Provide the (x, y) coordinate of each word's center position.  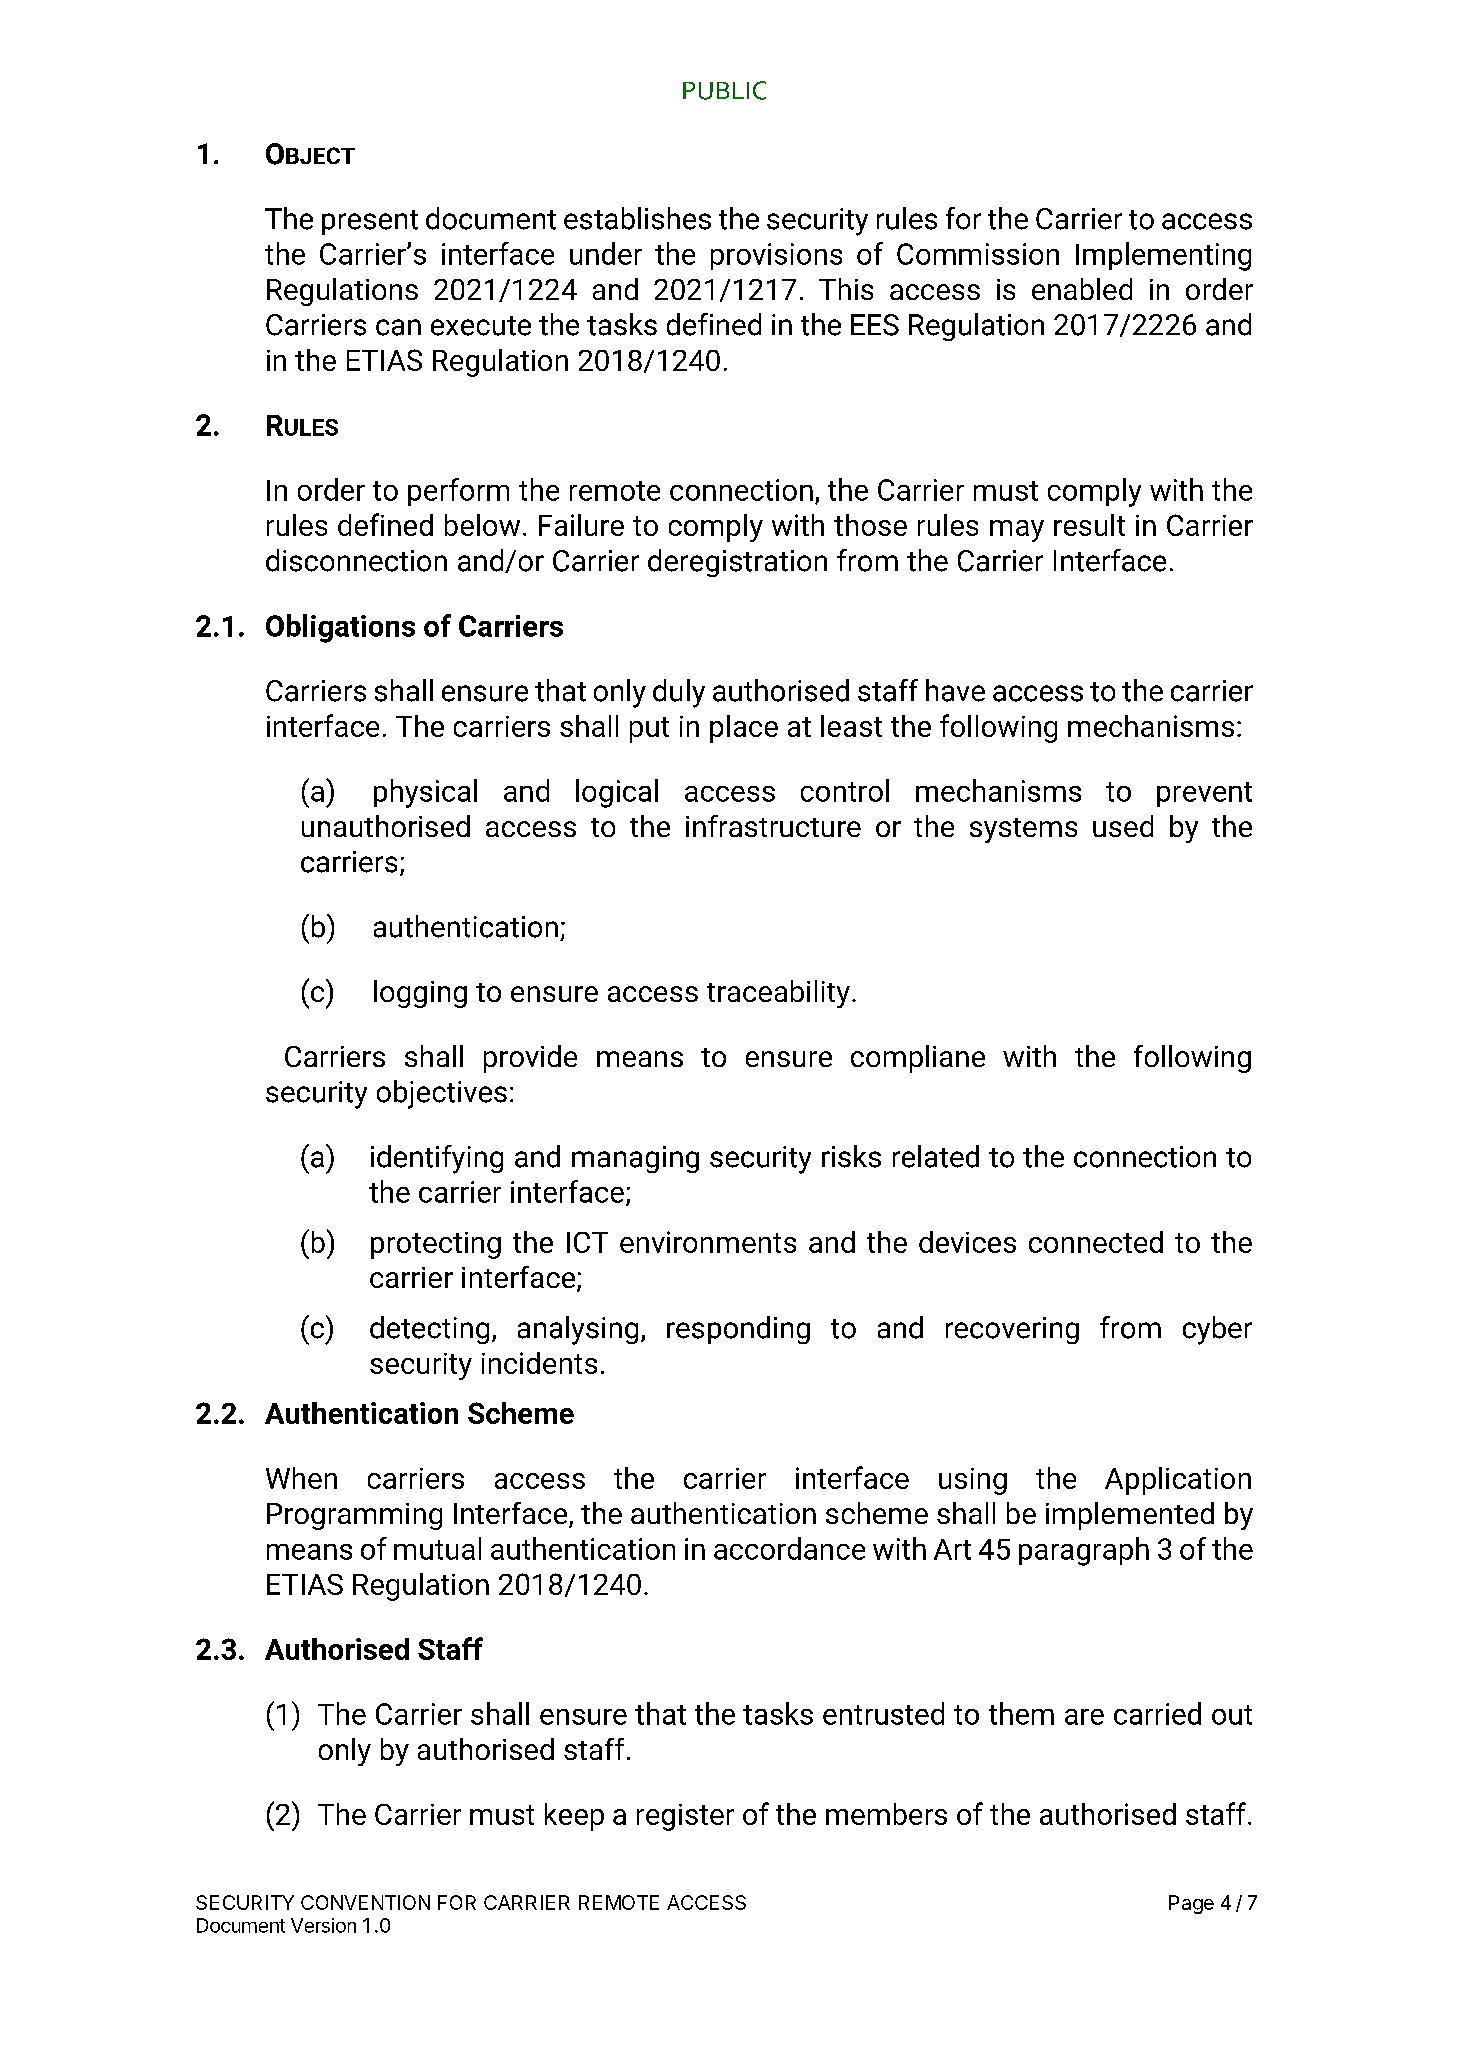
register (685, 1817)
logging (420, 994)
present (370, 222)
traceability (778, 994)
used (1123, 826)
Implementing (1163, 256)
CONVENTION (365, 1902)
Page (1191, 1904)
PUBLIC (724, 90)
